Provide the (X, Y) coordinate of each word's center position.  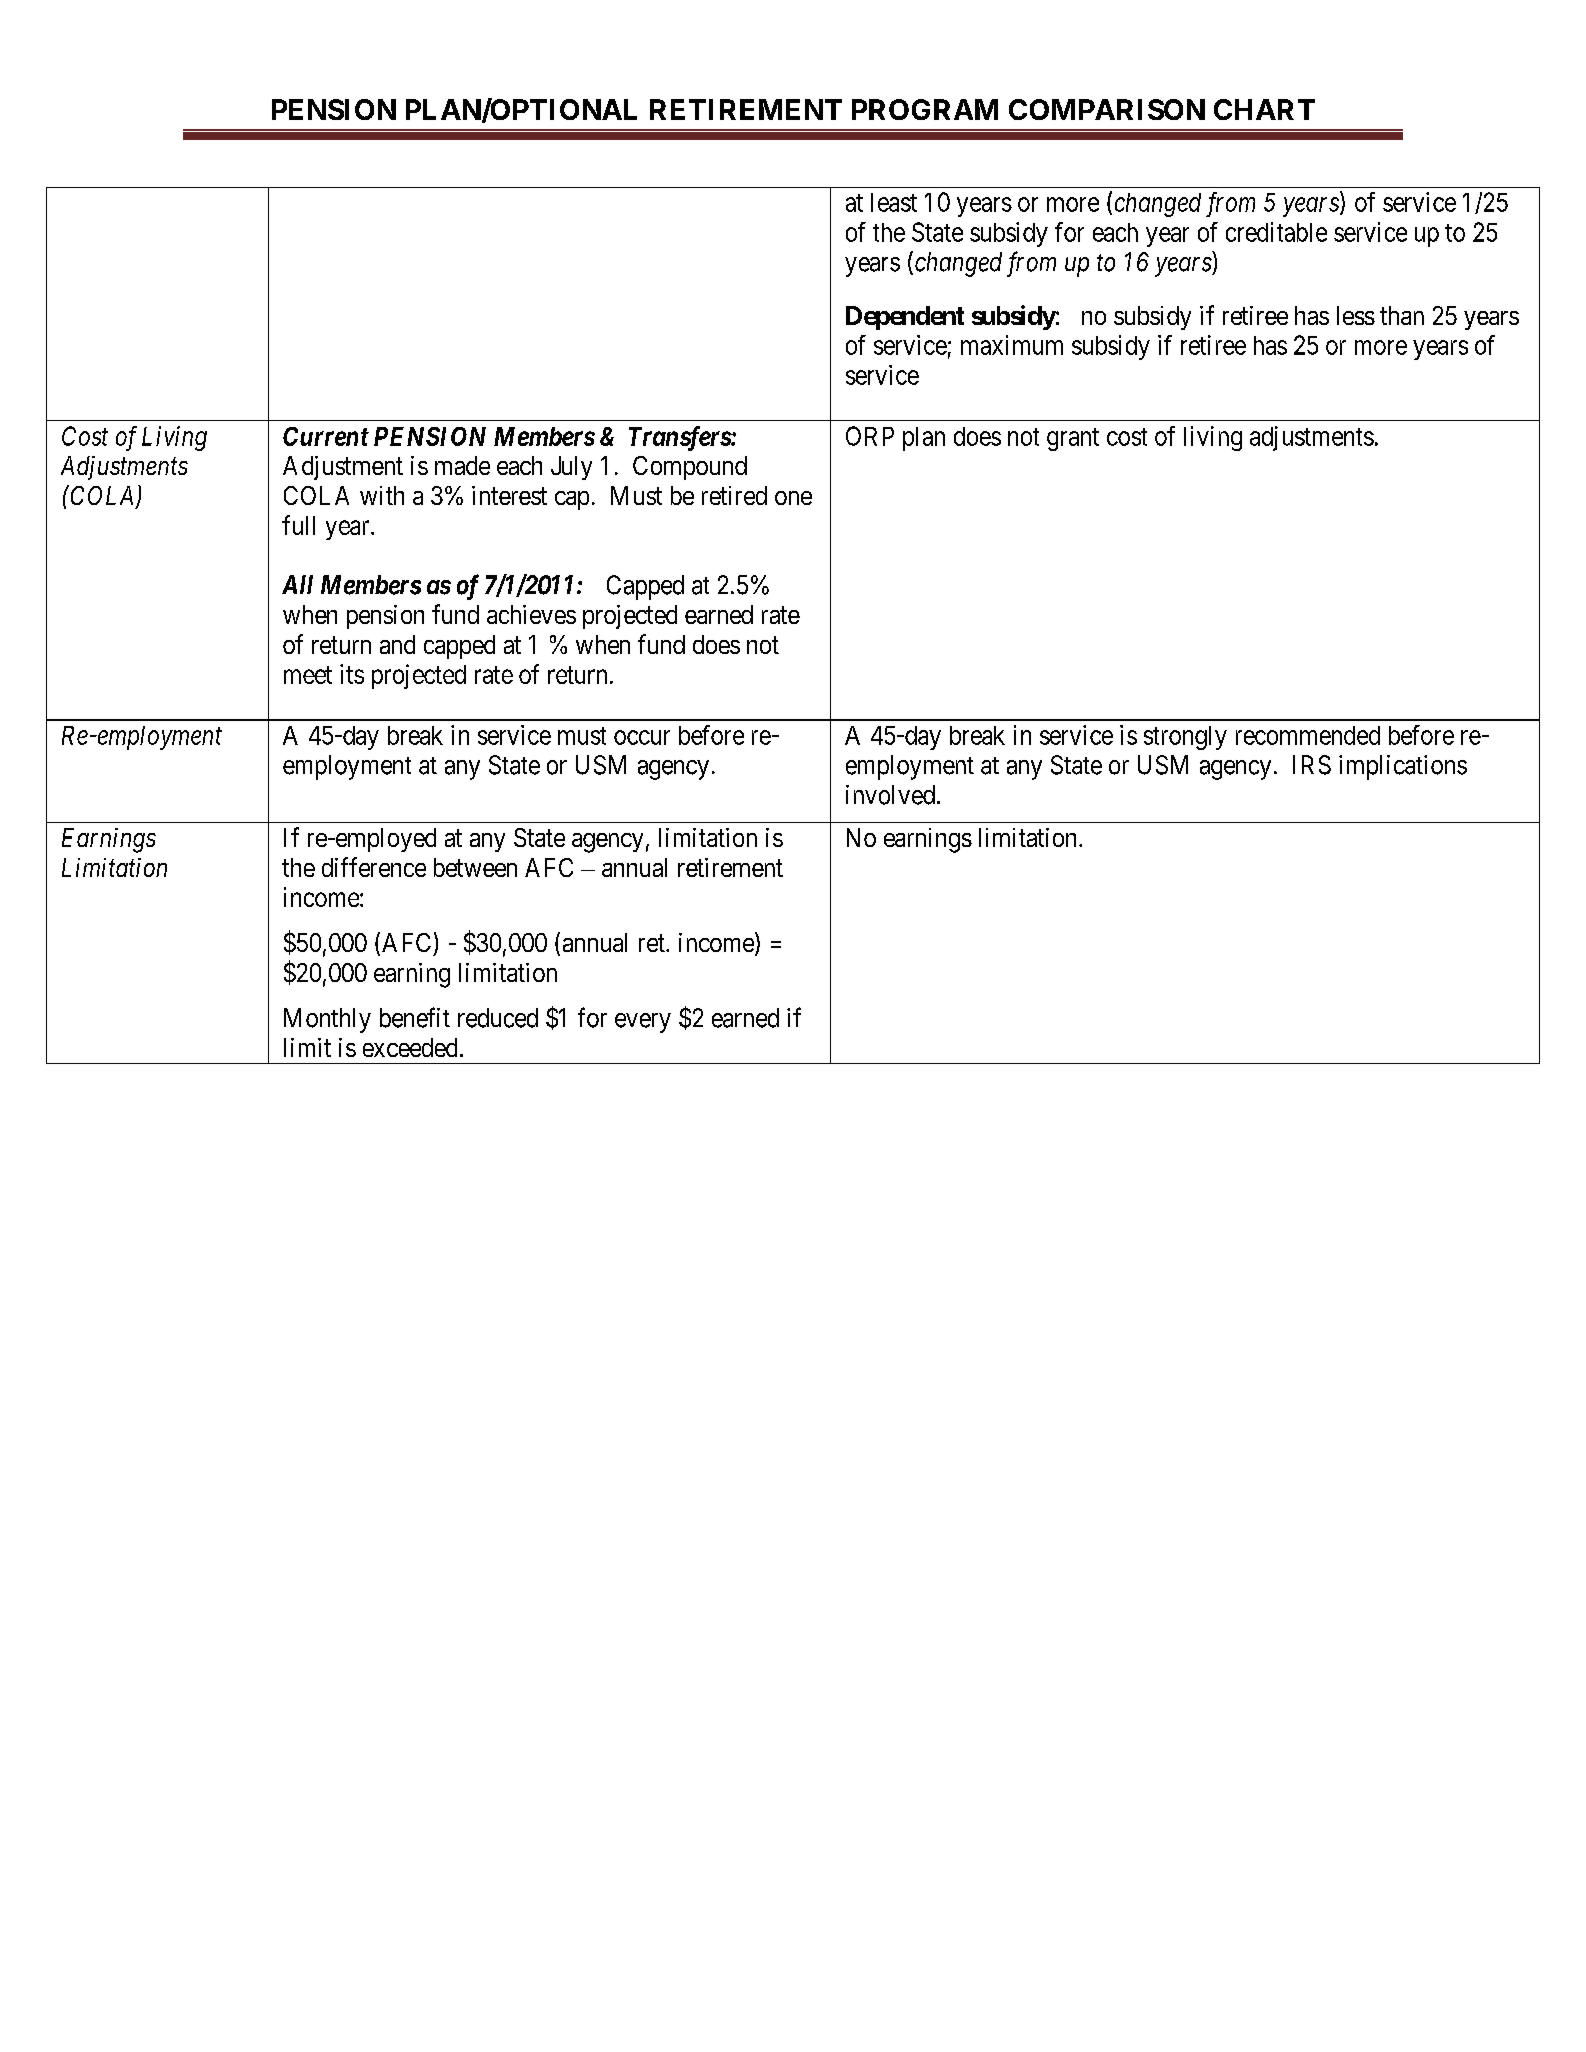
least (894, 202)
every (643, 1023)
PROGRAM (925, 109)
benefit (415, 1017)
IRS (1312, 765)
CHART (1264, 109)
